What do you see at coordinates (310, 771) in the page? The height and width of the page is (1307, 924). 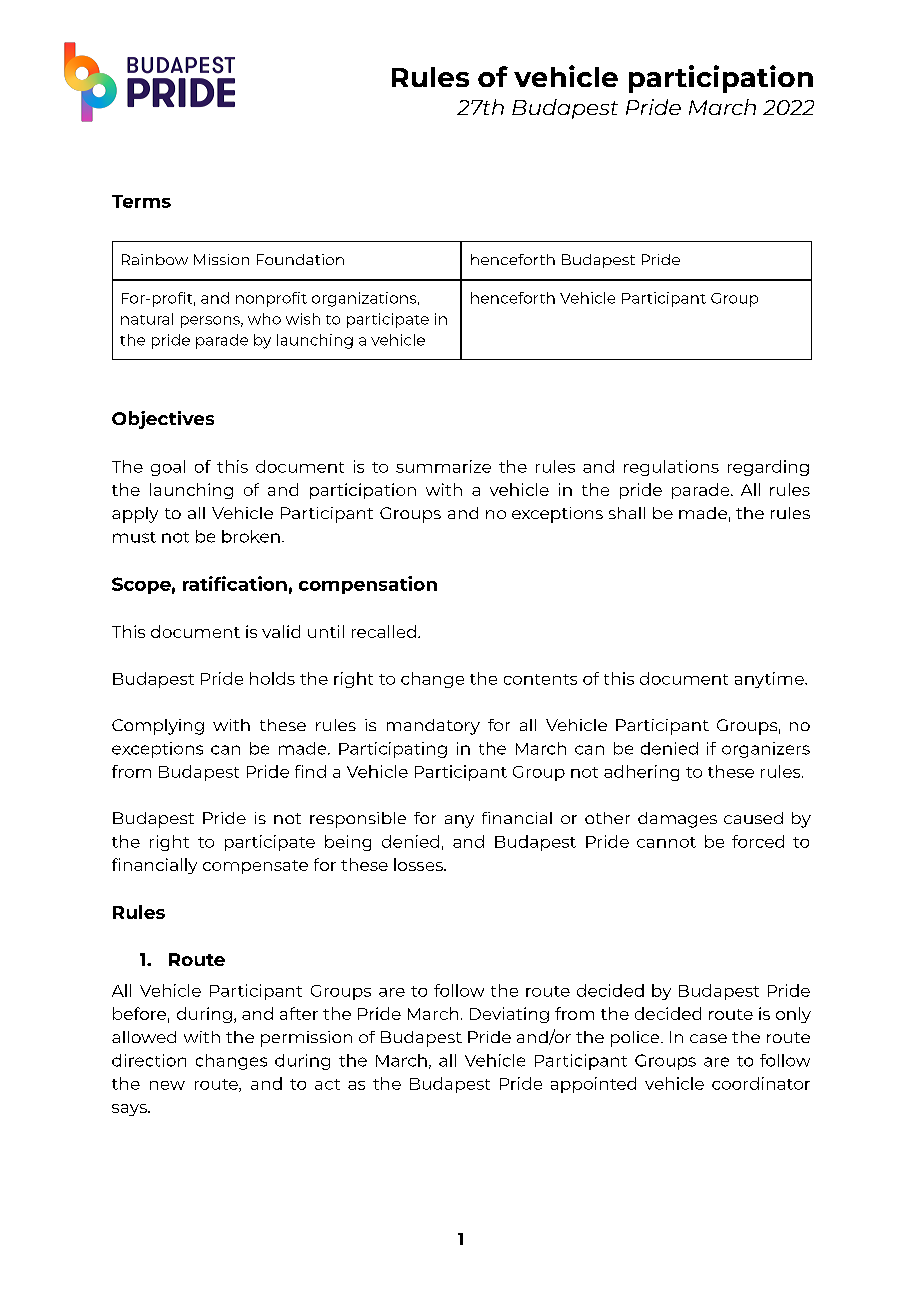 I see `find` at bounding box center [310, 771].
